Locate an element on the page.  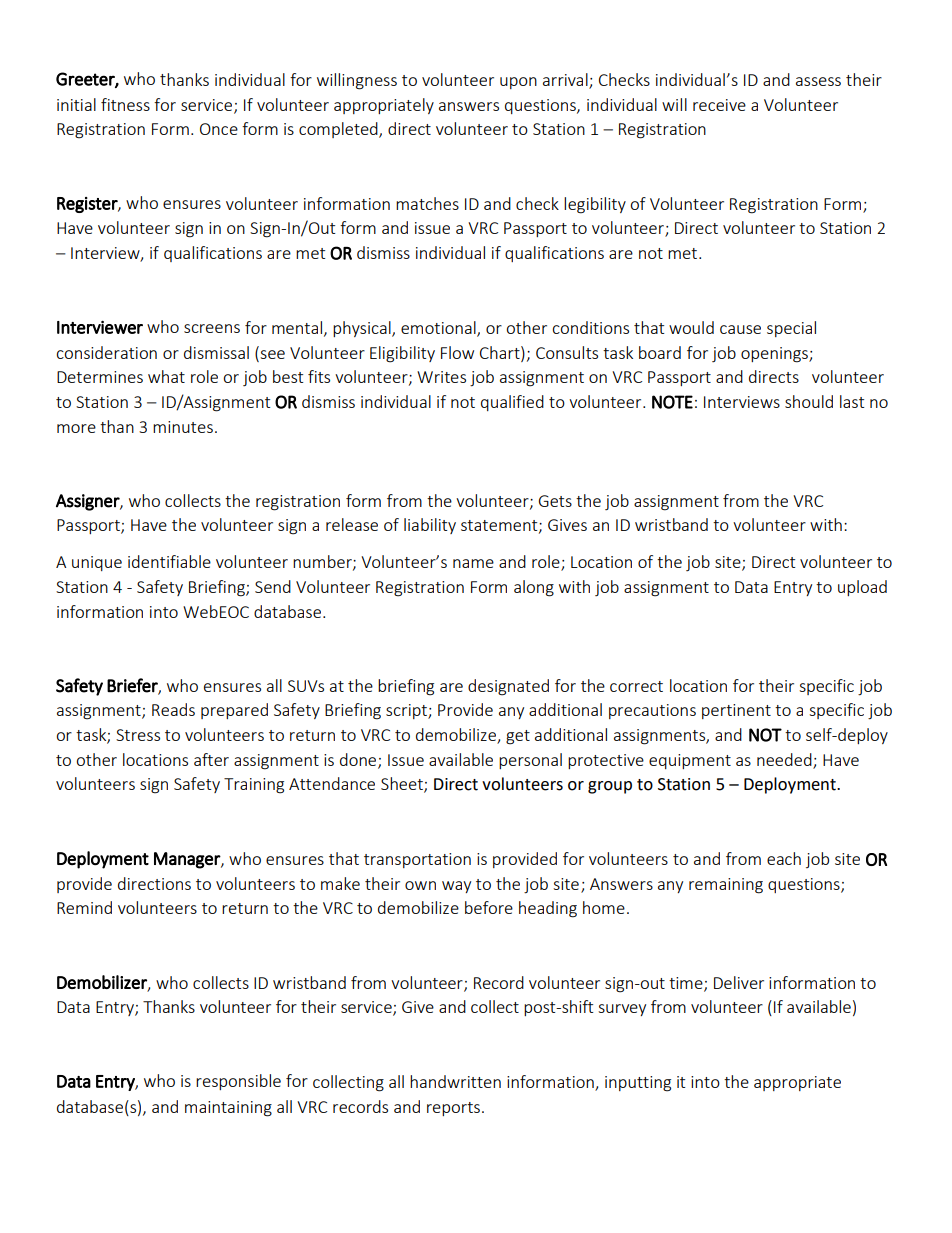
identifiable is located at coordinates (169, 561).
